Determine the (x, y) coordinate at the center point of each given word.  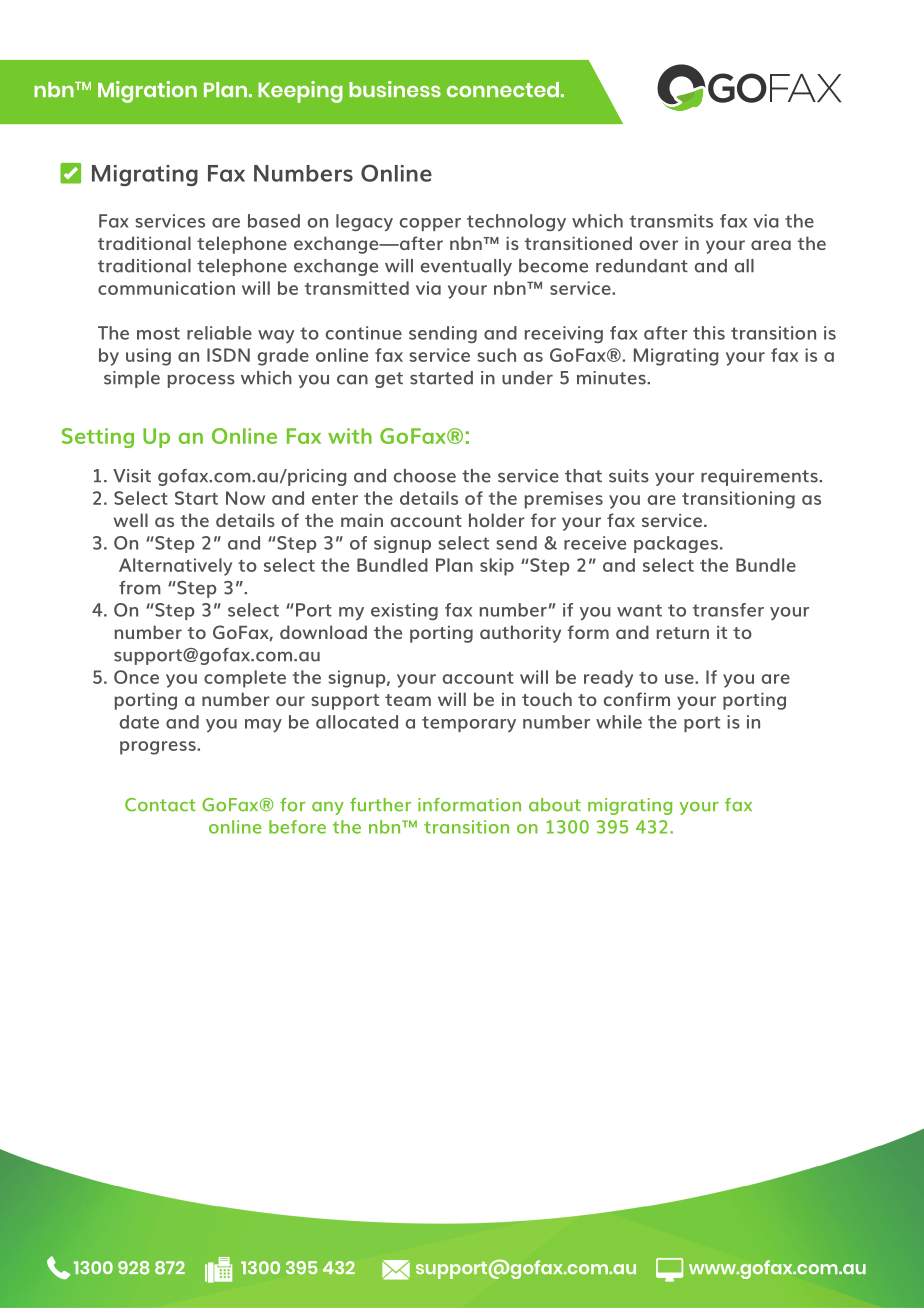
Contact (160, 805)
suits (629, 476)
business (395, 89)
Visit (132, 476)
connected (503, 90)
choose (425, 476)
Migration (147, 92)
